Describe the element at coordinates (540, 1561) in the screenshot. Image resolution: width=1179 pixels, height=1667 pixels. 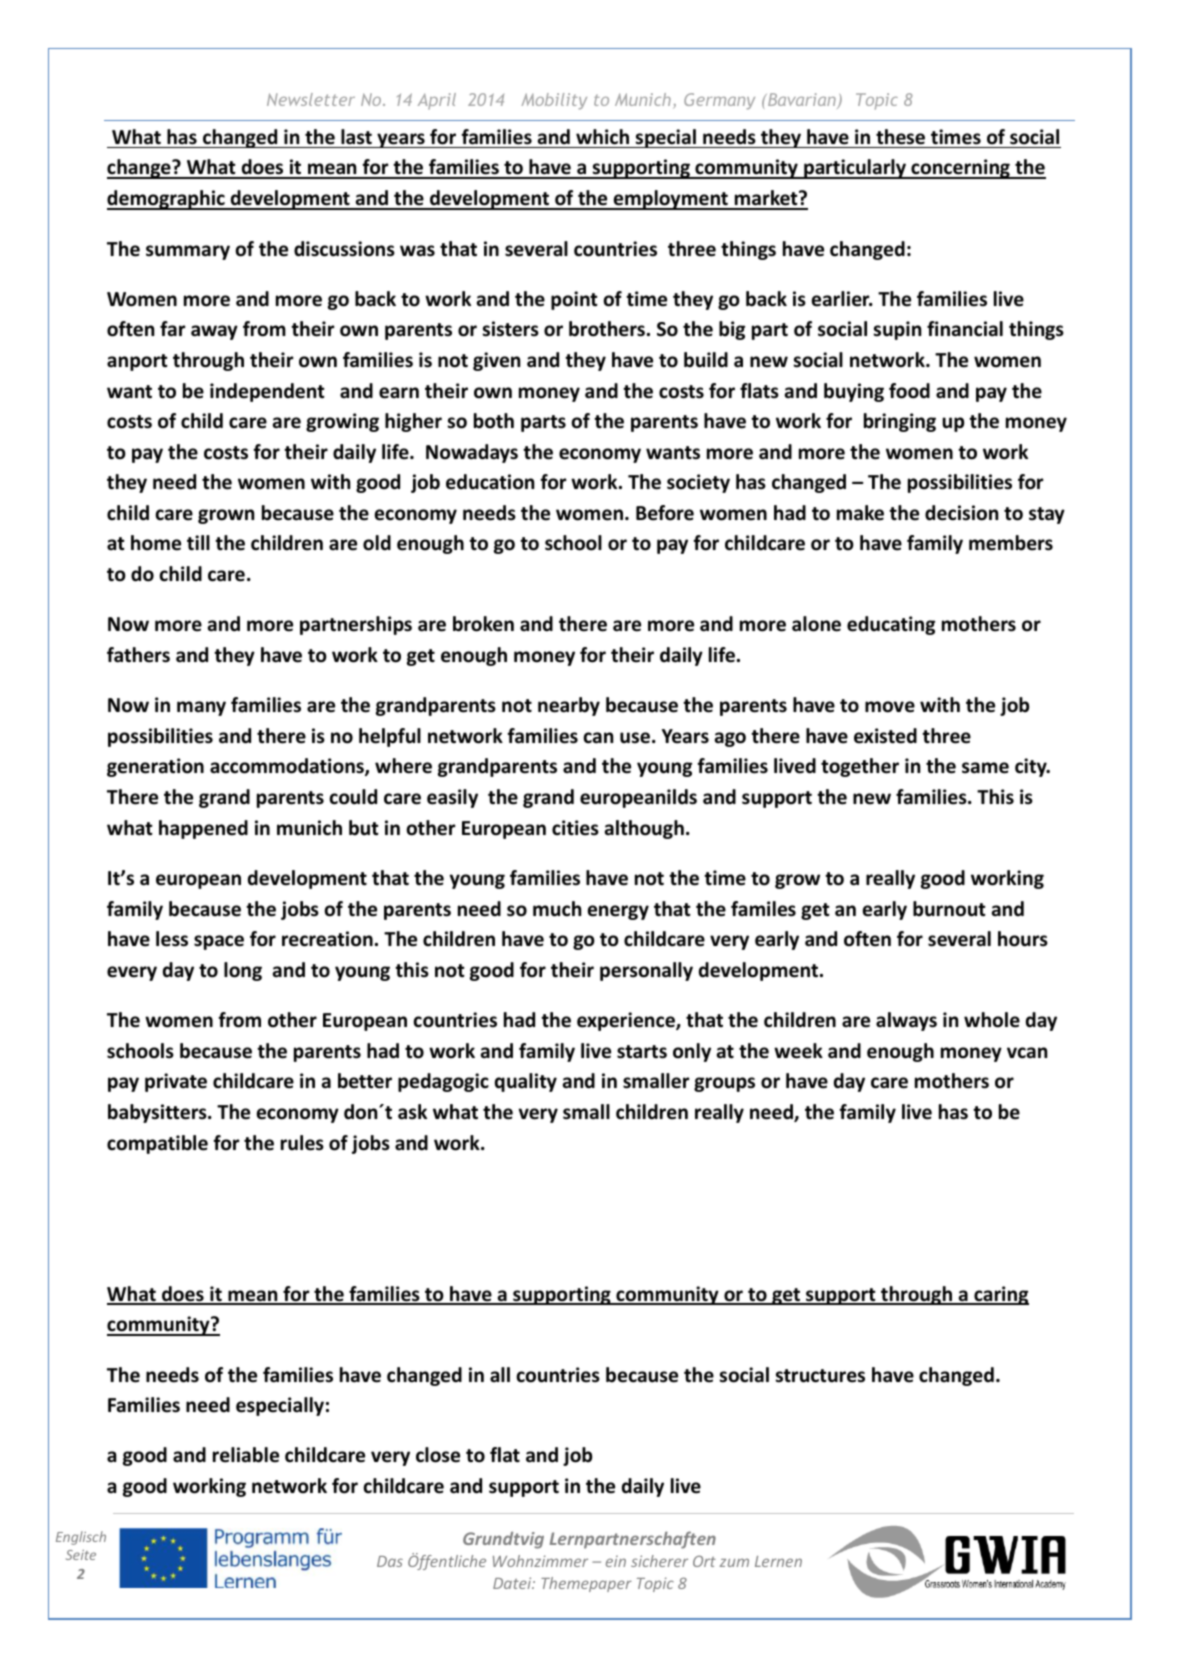
I see `Wohnzimmer` at that location.
